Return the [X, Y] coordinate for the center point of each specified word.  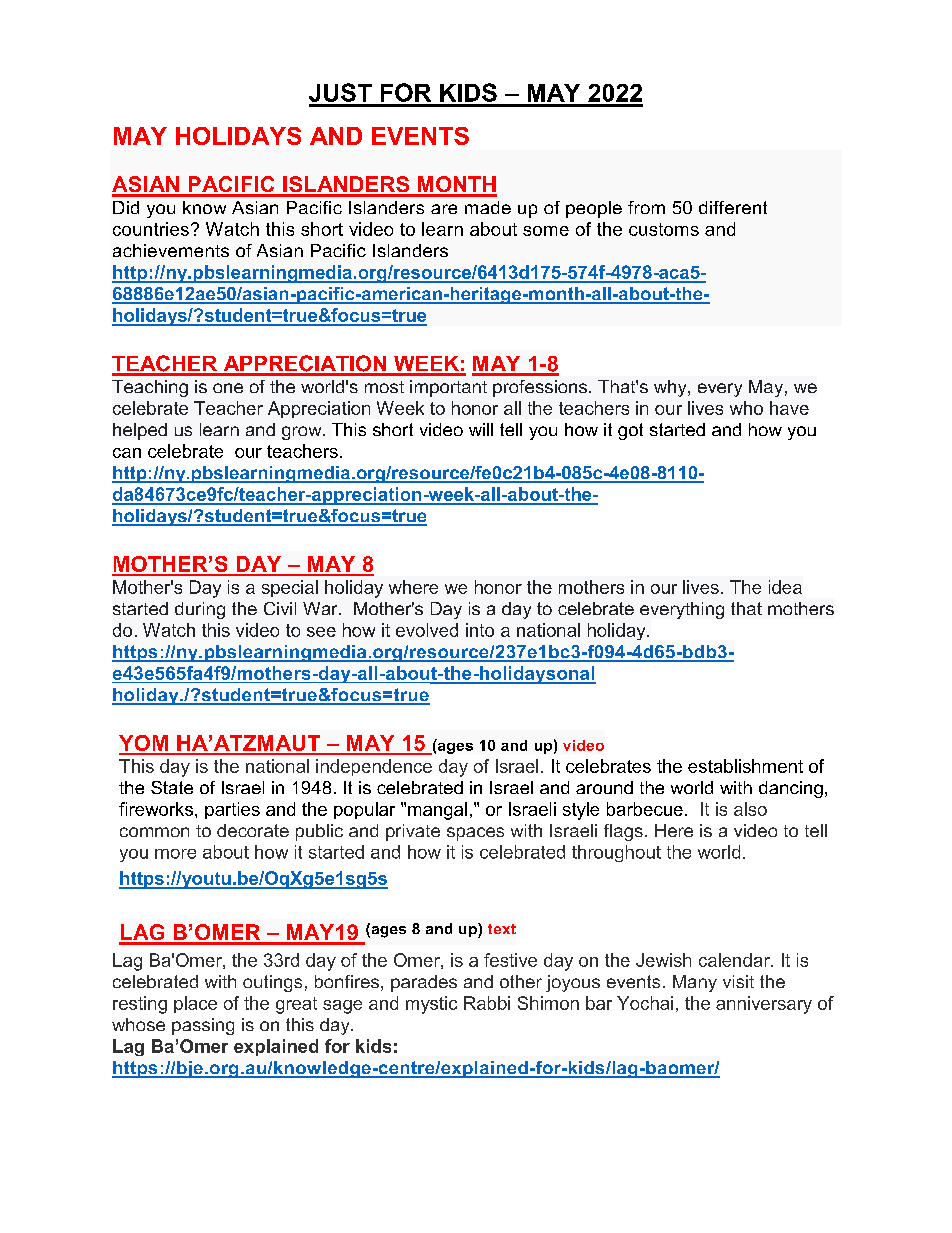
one [228, 388]
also [750, 809]
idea [785, 587]
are [444, 209]
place [195, 1004]
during [200, 610]
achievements [171, 250]
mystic [431, 1005]
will [481, 429]
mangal [437, 811]
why [671, 388]
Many [695, 983]
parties [232, 810]
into [480, 630]
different [733, 207]
